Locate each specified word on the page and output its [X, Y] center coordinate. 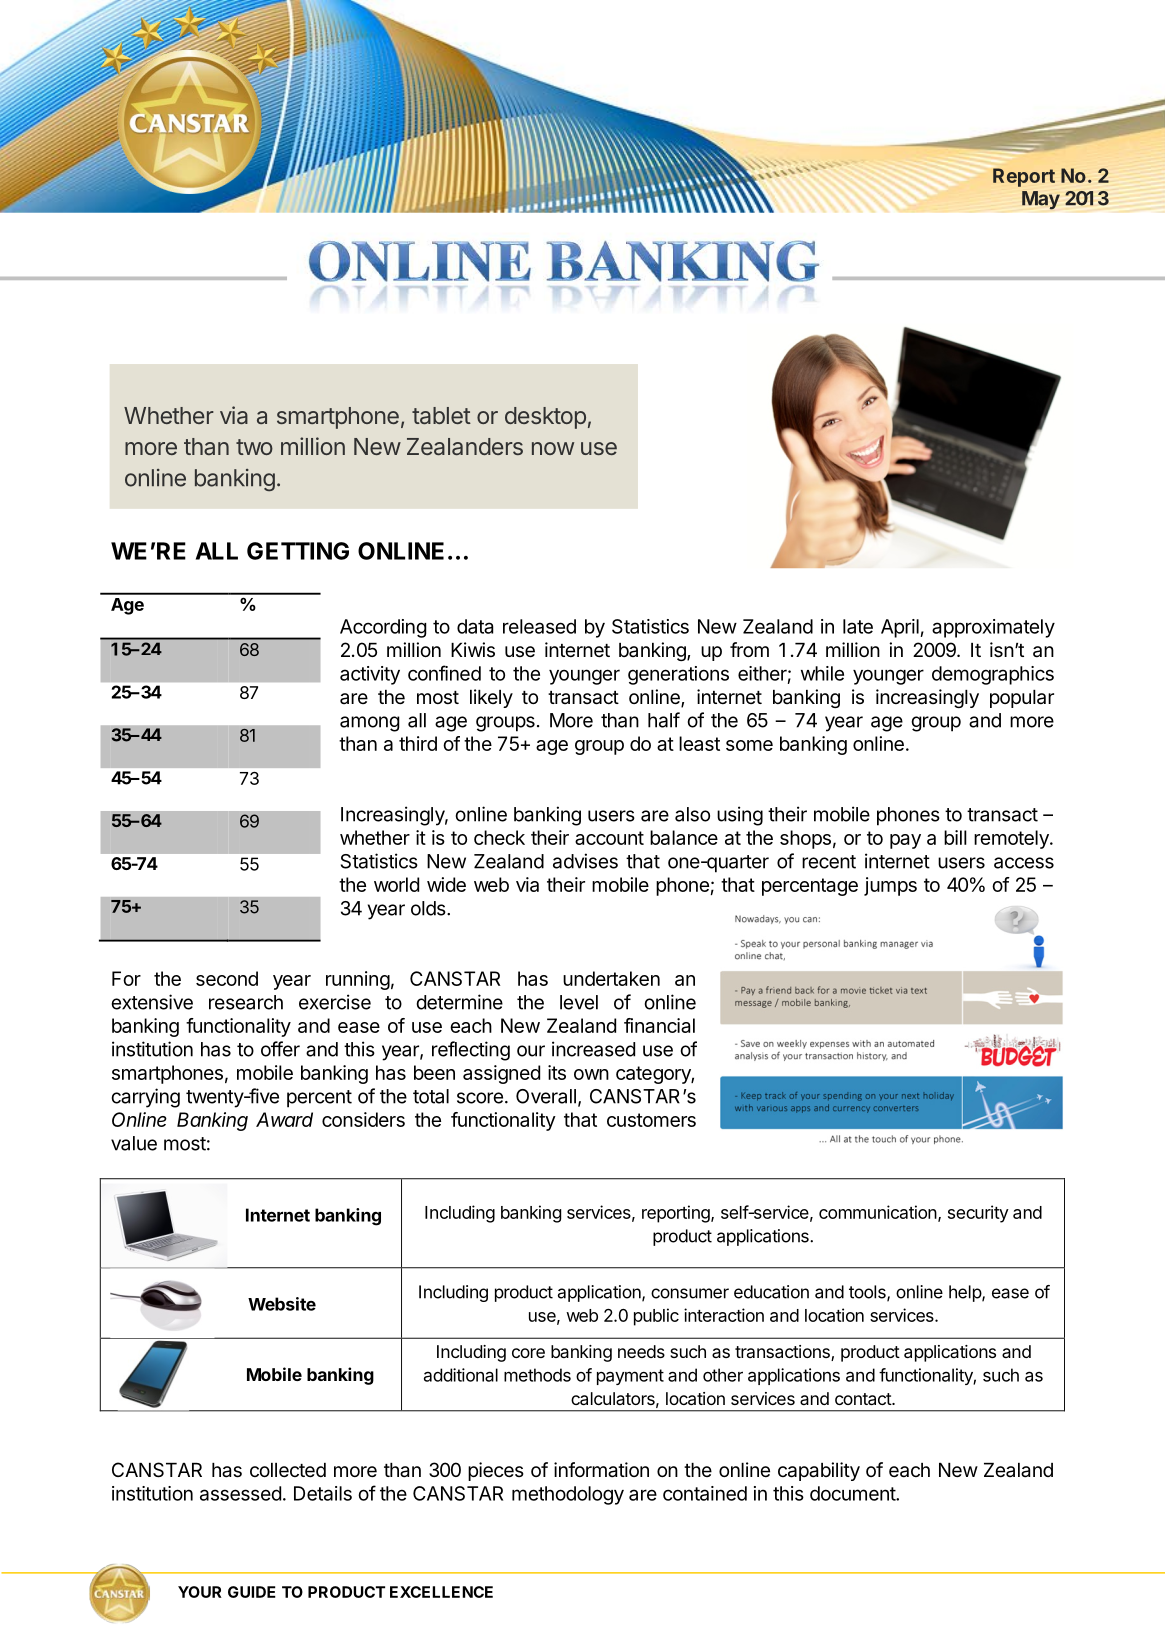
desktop [545, 418]
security [978, 1214]
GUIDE [252, 1592]
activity [370, 675]
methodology [568, 1495]
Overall [546, 1096]
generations [678, 675]
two [254, 447]
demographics [993, 675]
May [1041, 200]
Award [284, 1119]
